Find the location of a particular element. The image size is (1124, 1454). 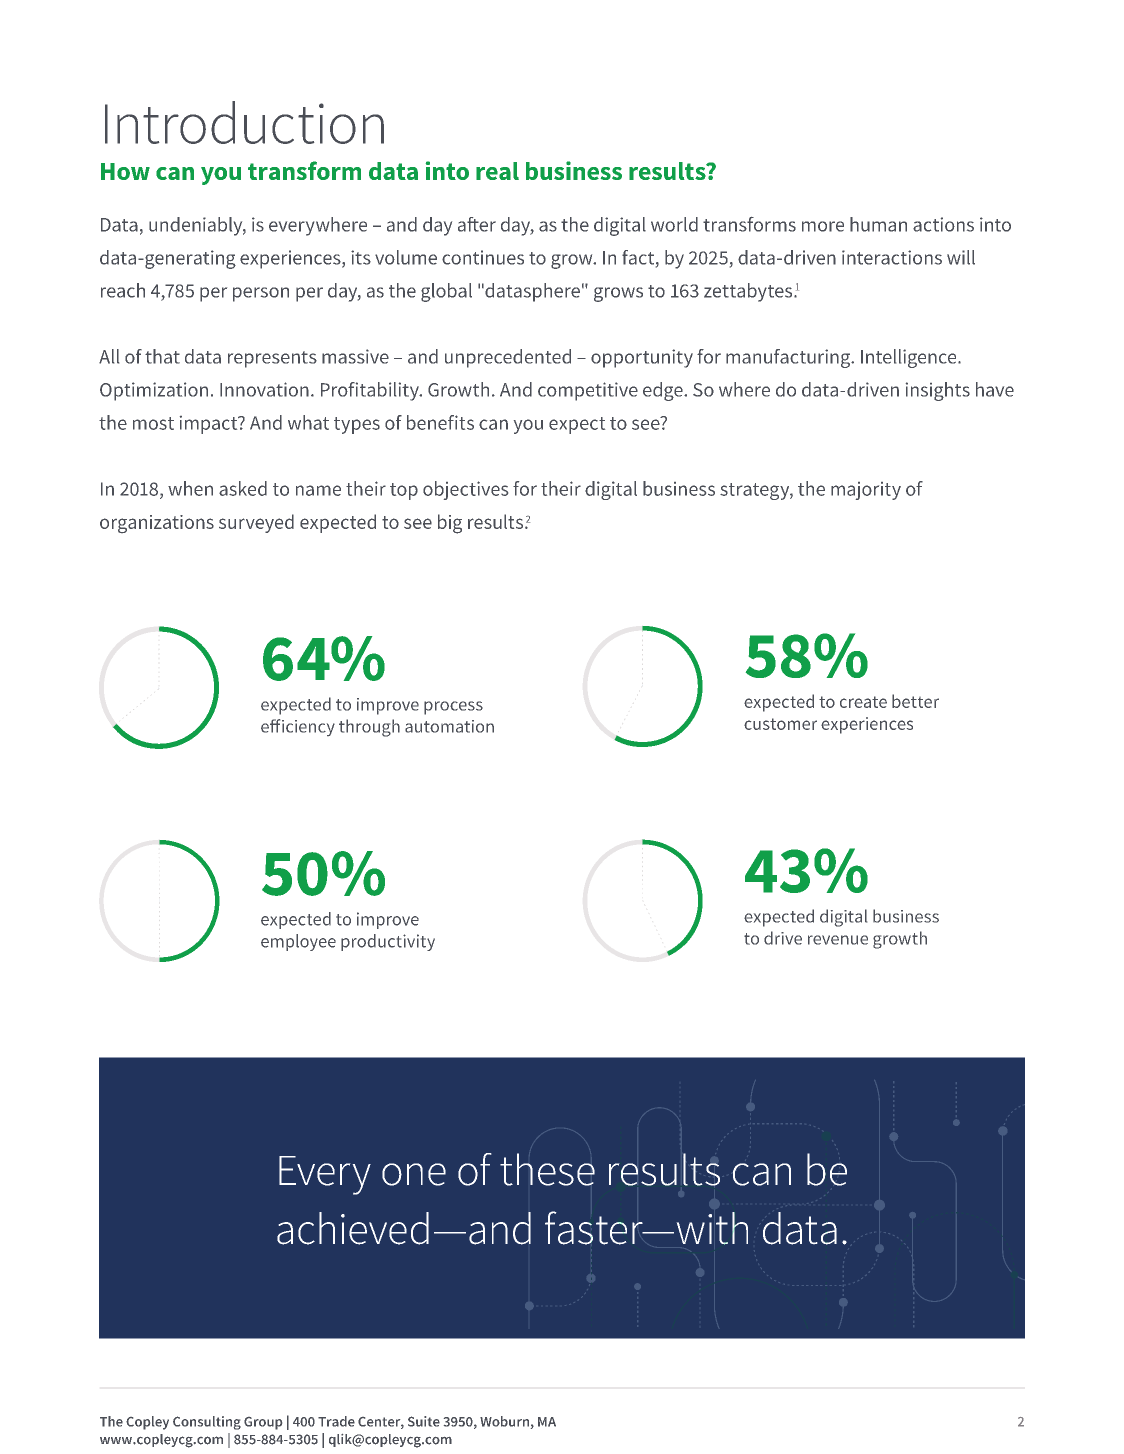

human is located at coordinates (878, 224).
